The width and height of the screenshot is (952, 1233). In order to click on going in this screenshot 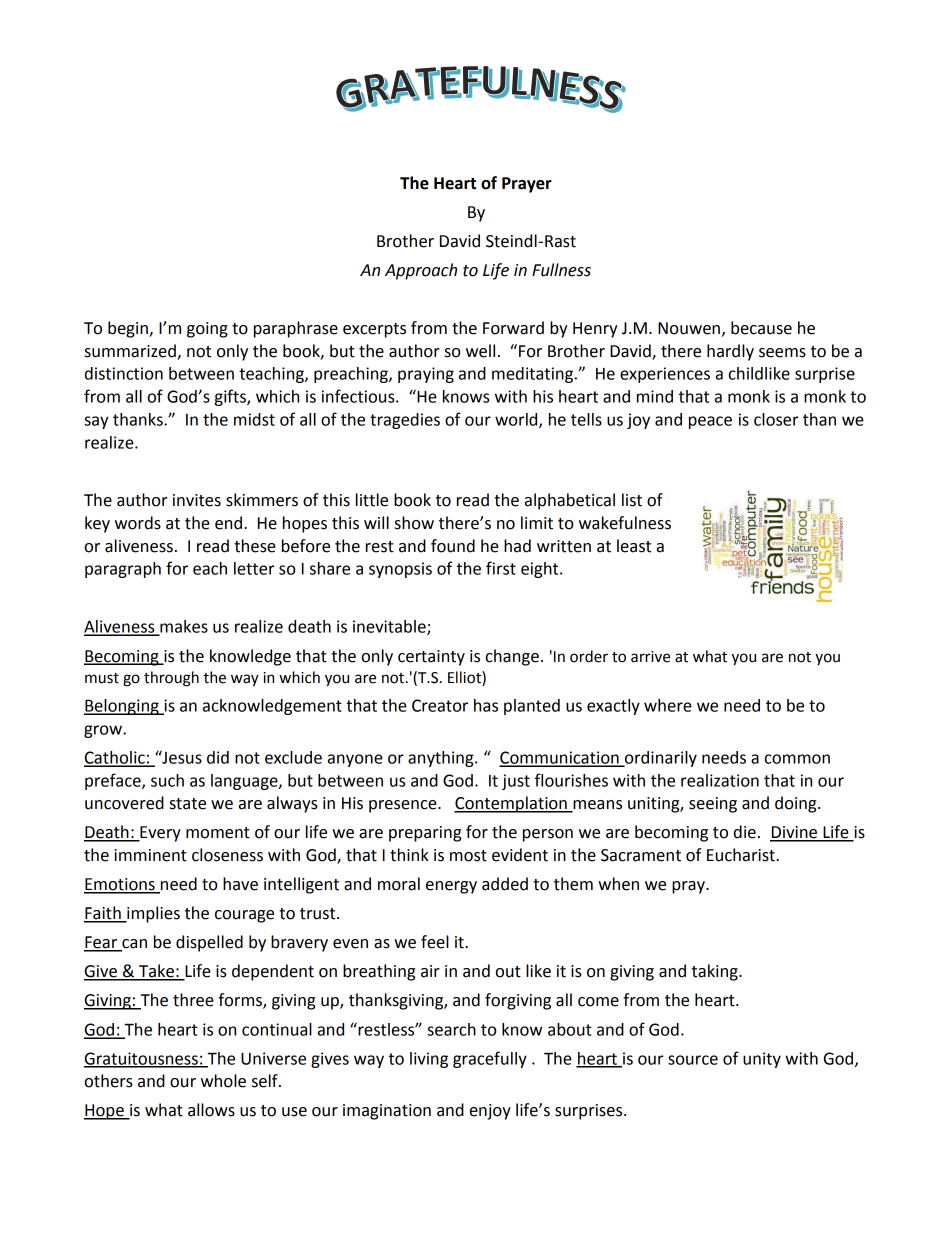, I will do `click(207, 330)`.
